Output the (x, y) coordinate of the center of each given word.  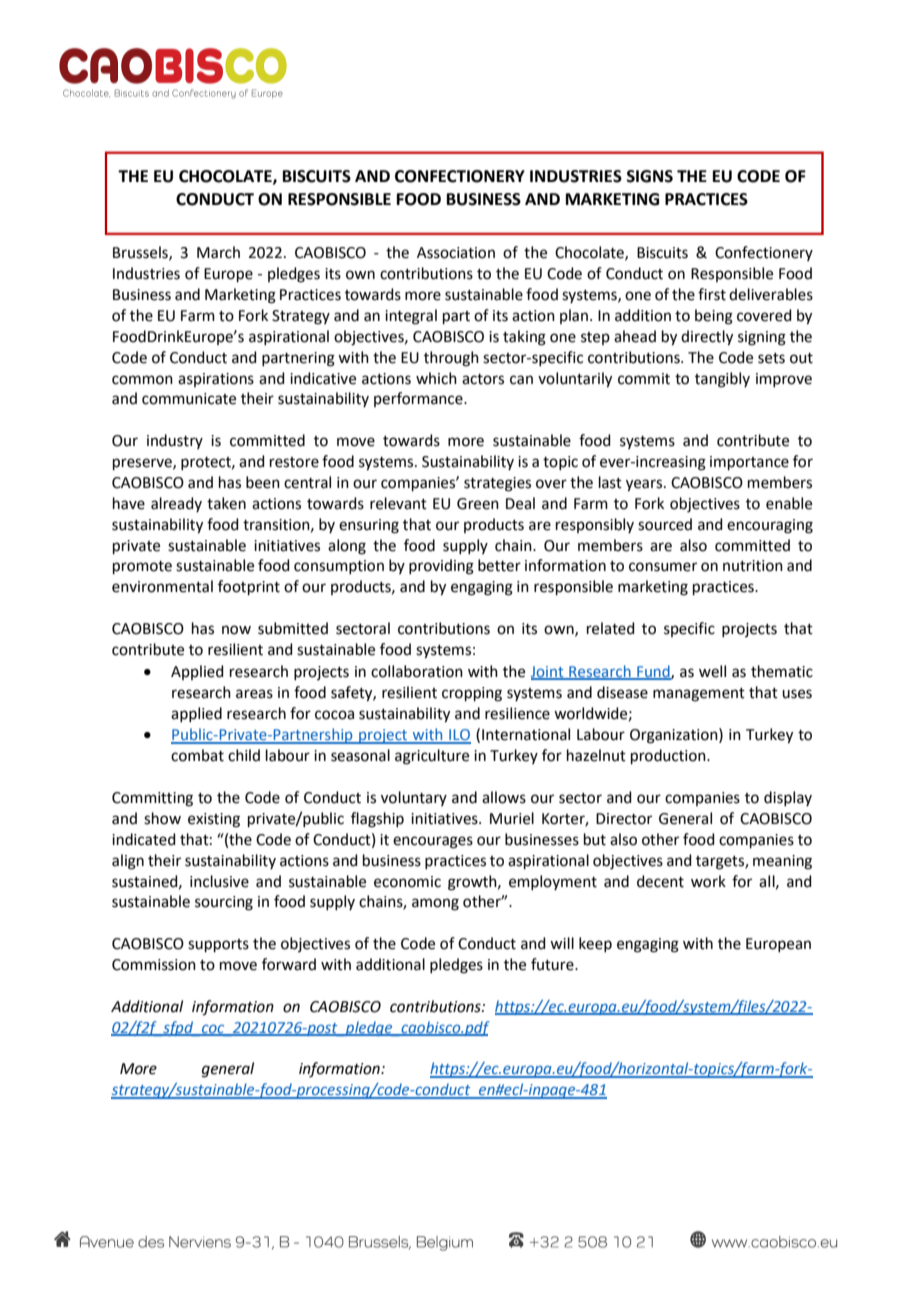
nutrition (753, 566)
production (669, 756)
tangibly (722, 380)
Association (456, 253)
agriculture (432, 757)
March (218, 252)
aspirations (216, 380)
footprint (249, 587)
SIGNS (650, 176)
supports (218, 945)
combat (197, 755)
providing (441, 567)
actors (483, 379)
